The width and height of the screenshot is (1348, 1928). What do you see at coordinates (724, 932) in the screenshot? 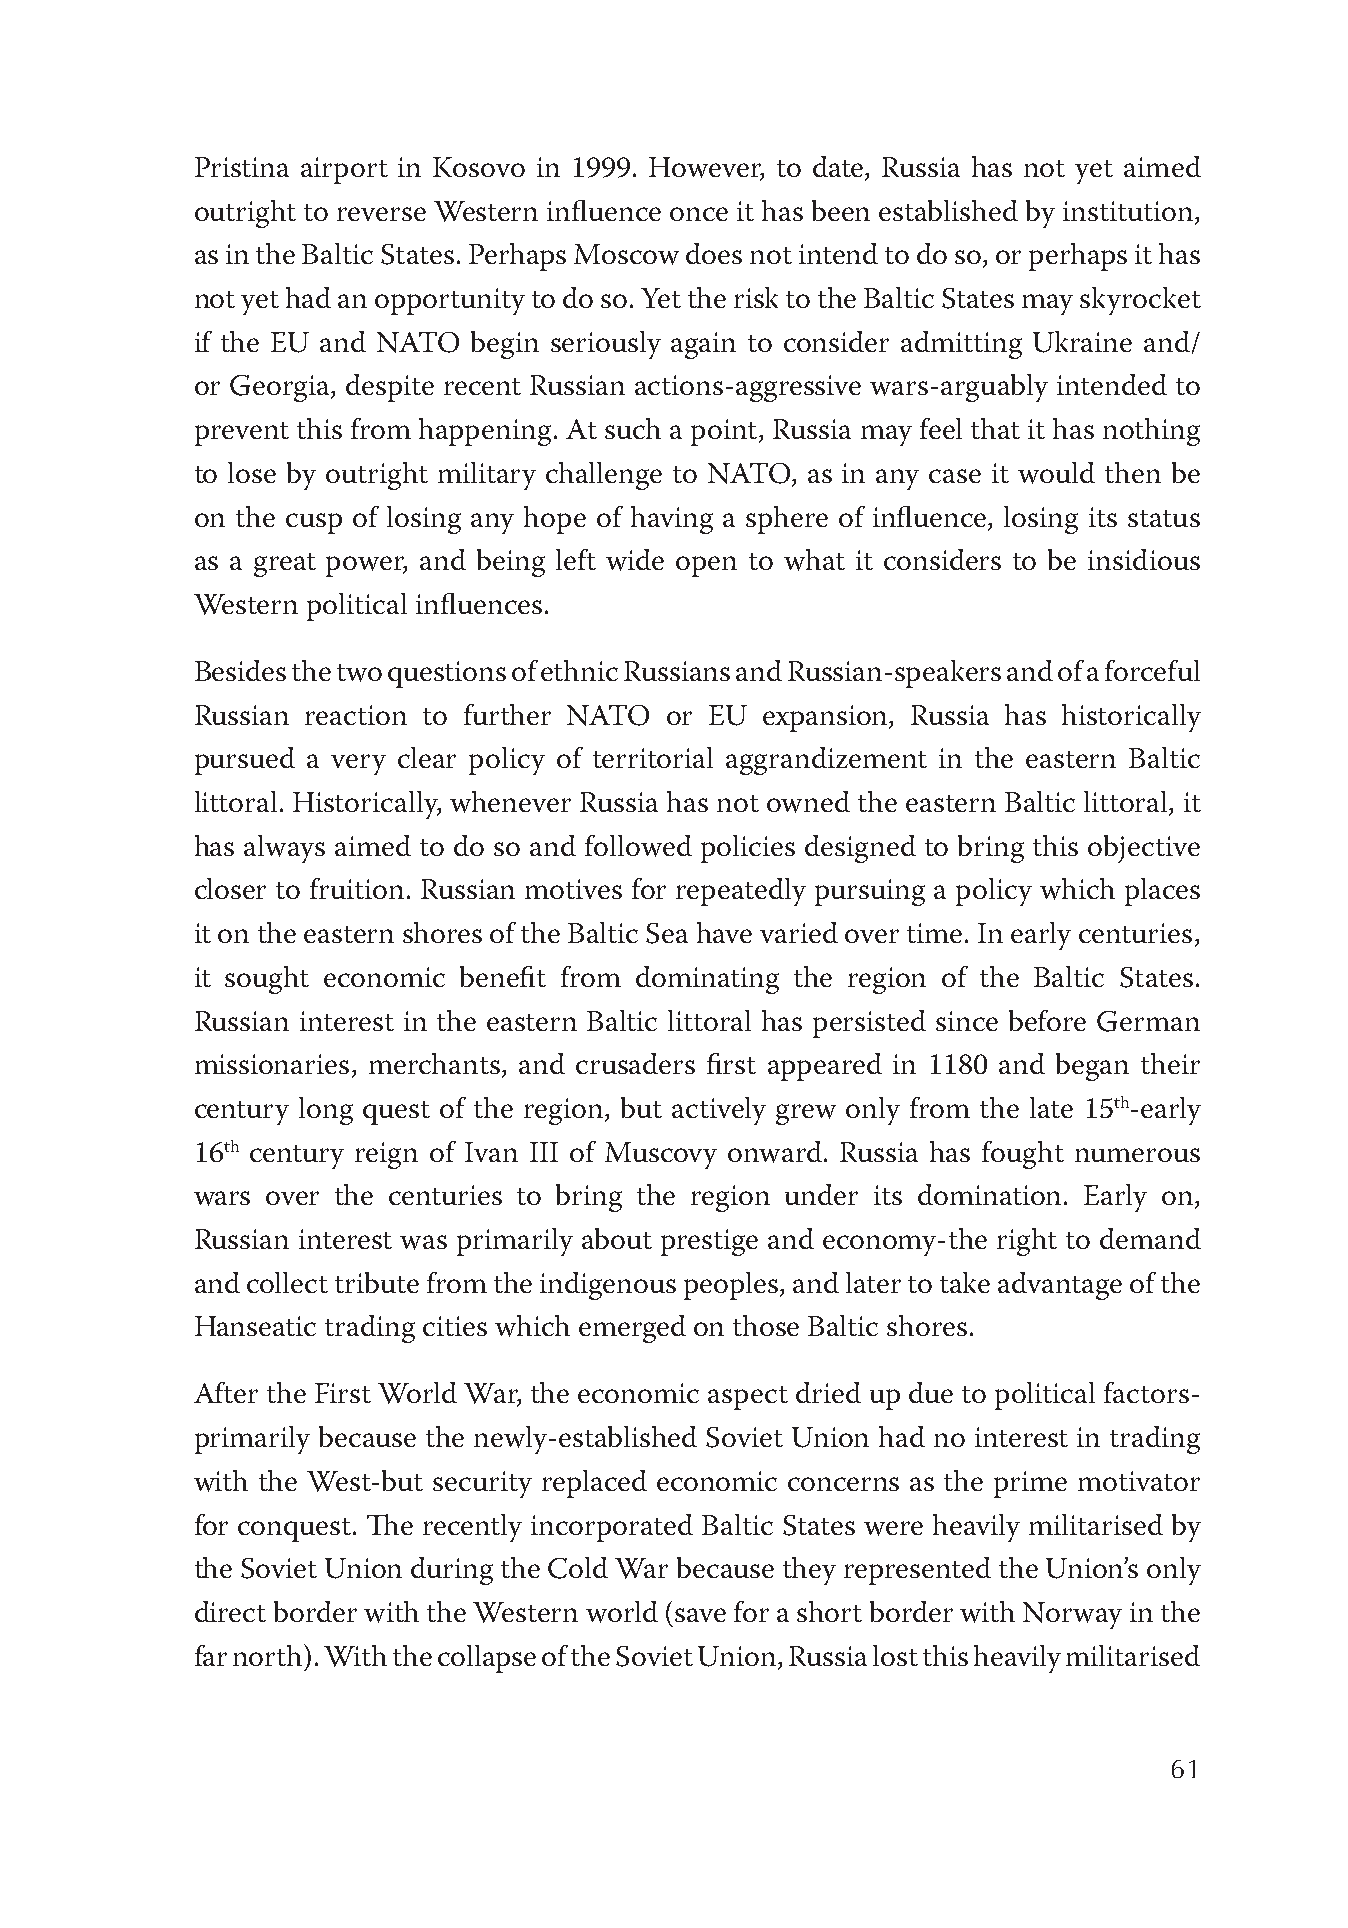
I see `have` at bounding box center [724, 932].
